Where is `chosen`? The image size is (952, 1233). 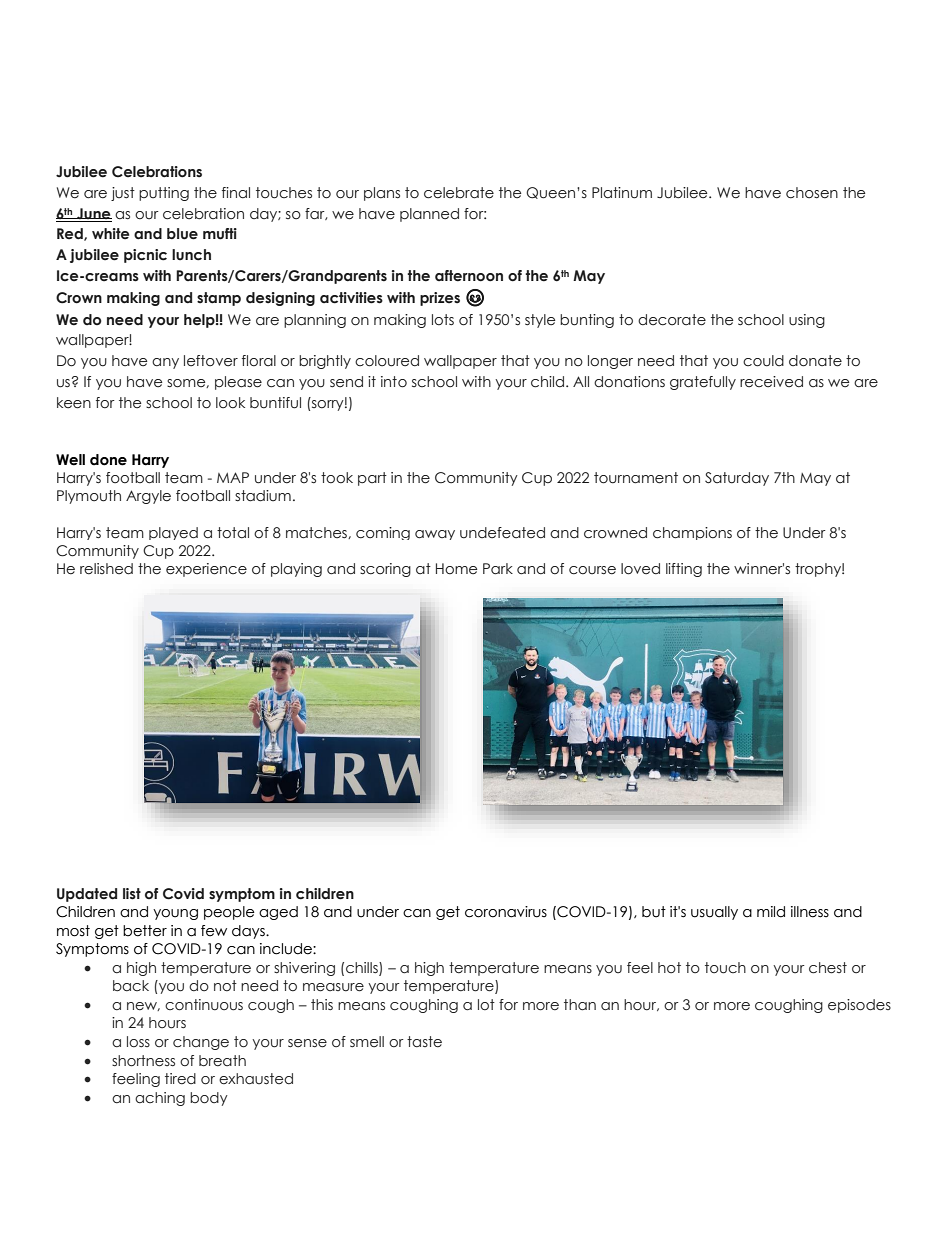
chosen is located at coordinates (812, 193).
